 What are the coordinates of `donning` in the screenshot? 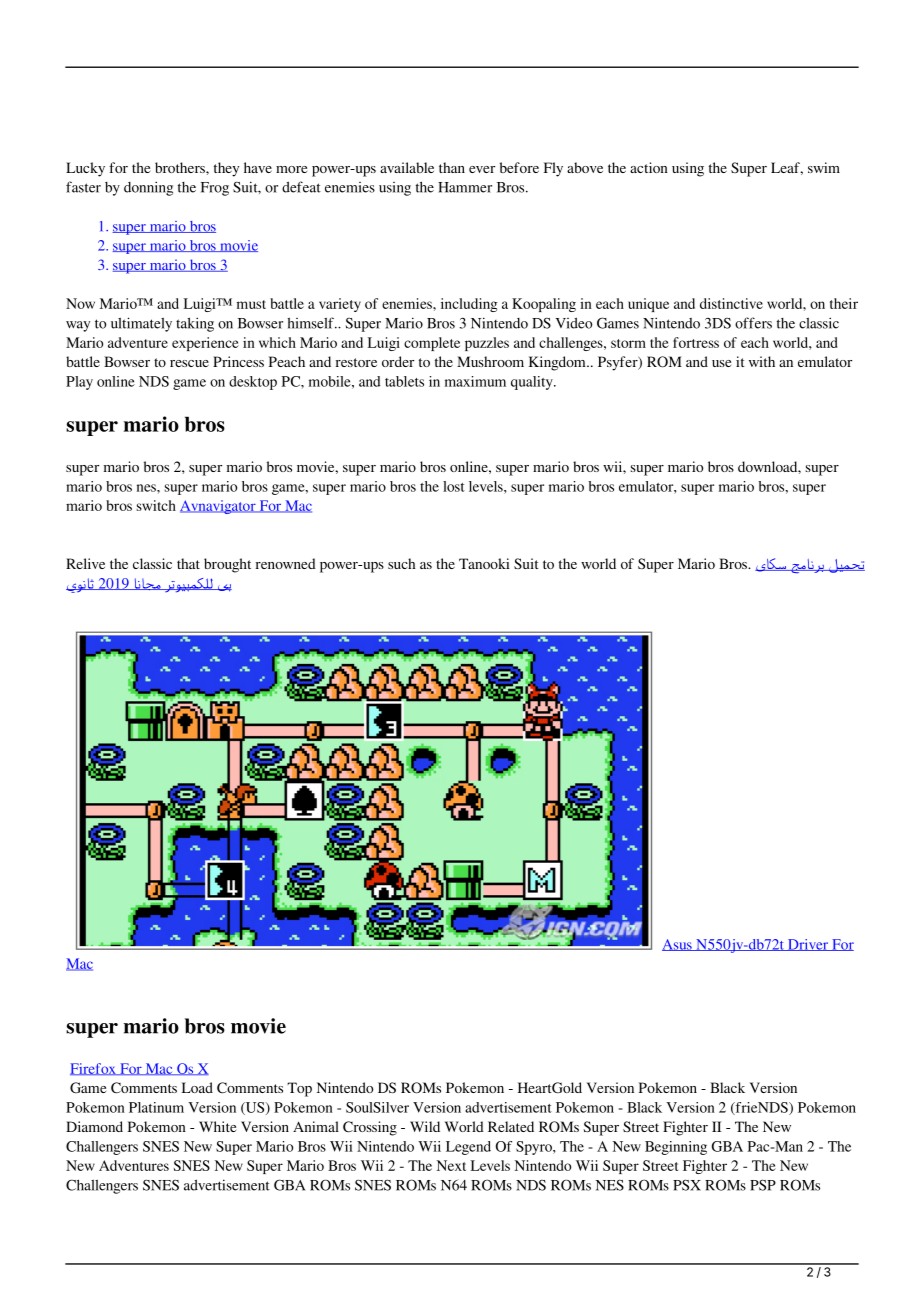 It's located at (148, 188).
